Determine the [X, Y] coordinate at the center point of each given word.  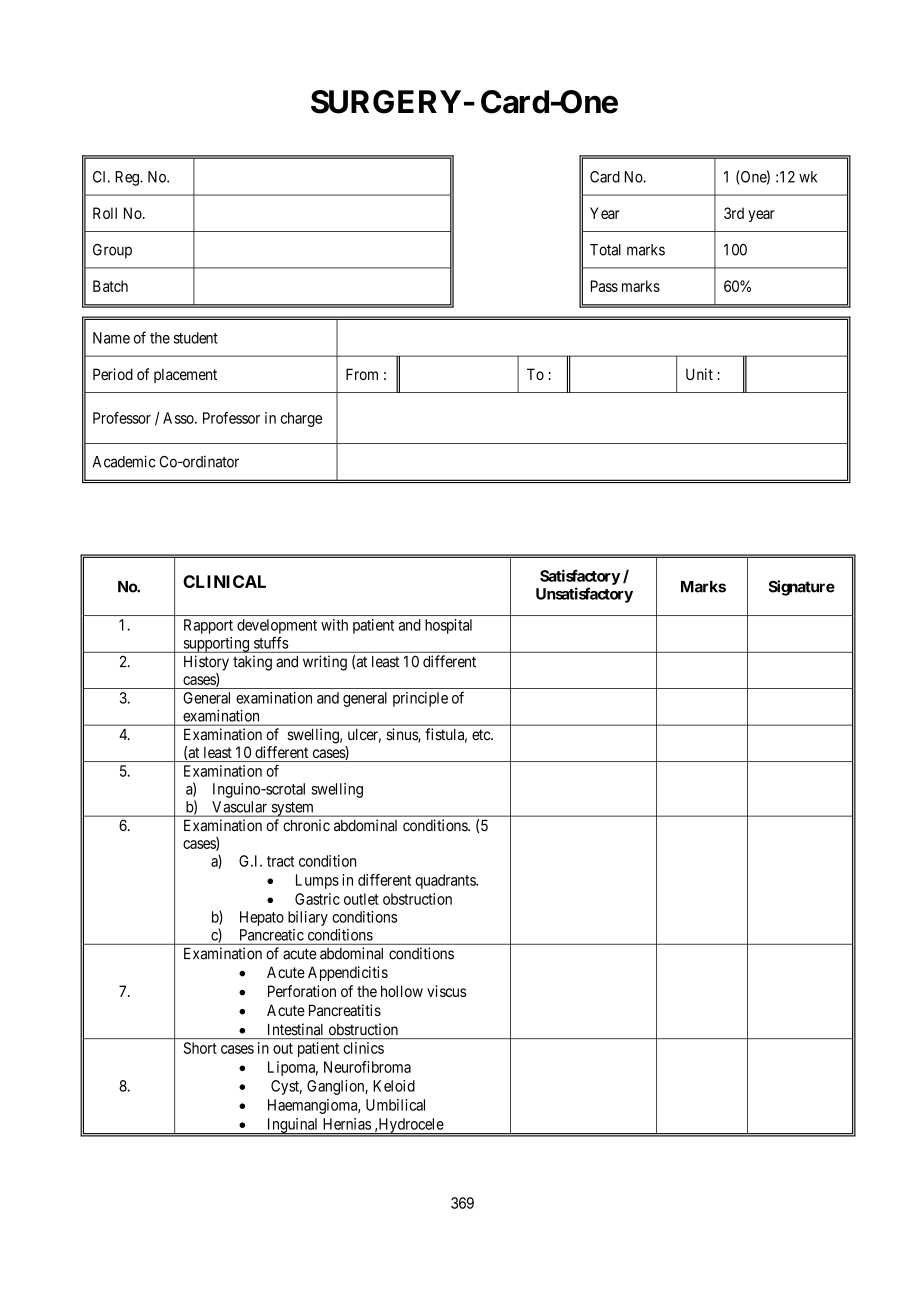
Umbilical [395, 1105]
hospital [448, 626]
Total [605, 250]
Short [200, 1048]
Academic [123, 461]
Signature [802, 588]
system [292, 809]
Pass [604, 286]
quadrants [446, 881]
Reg [128, 178]
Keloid [394, 1086]
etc [482, 735]
